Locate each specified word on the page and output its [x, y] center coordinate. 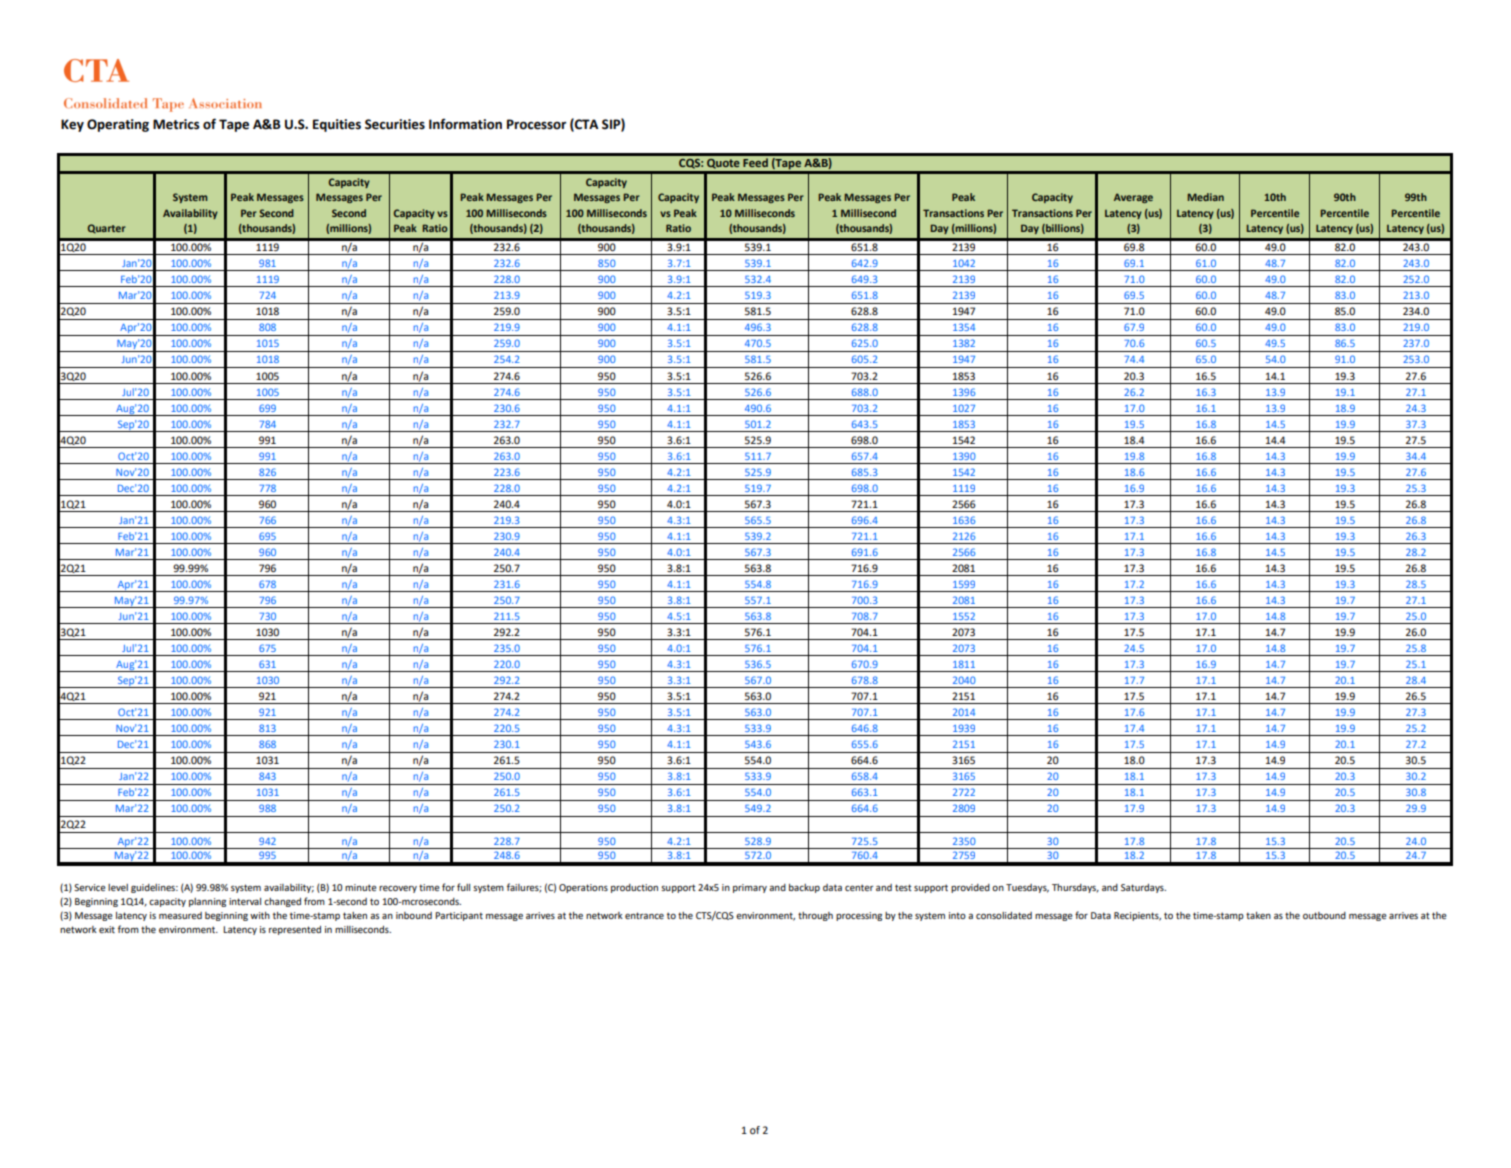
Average [1133, 198]
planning [207, 902]
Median [1205, 197]
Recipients [1137, 916]
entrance [644, 915]
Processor [536, 124]
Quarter [107, 228]
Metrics [176, 124]
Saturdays [1143, 888]
